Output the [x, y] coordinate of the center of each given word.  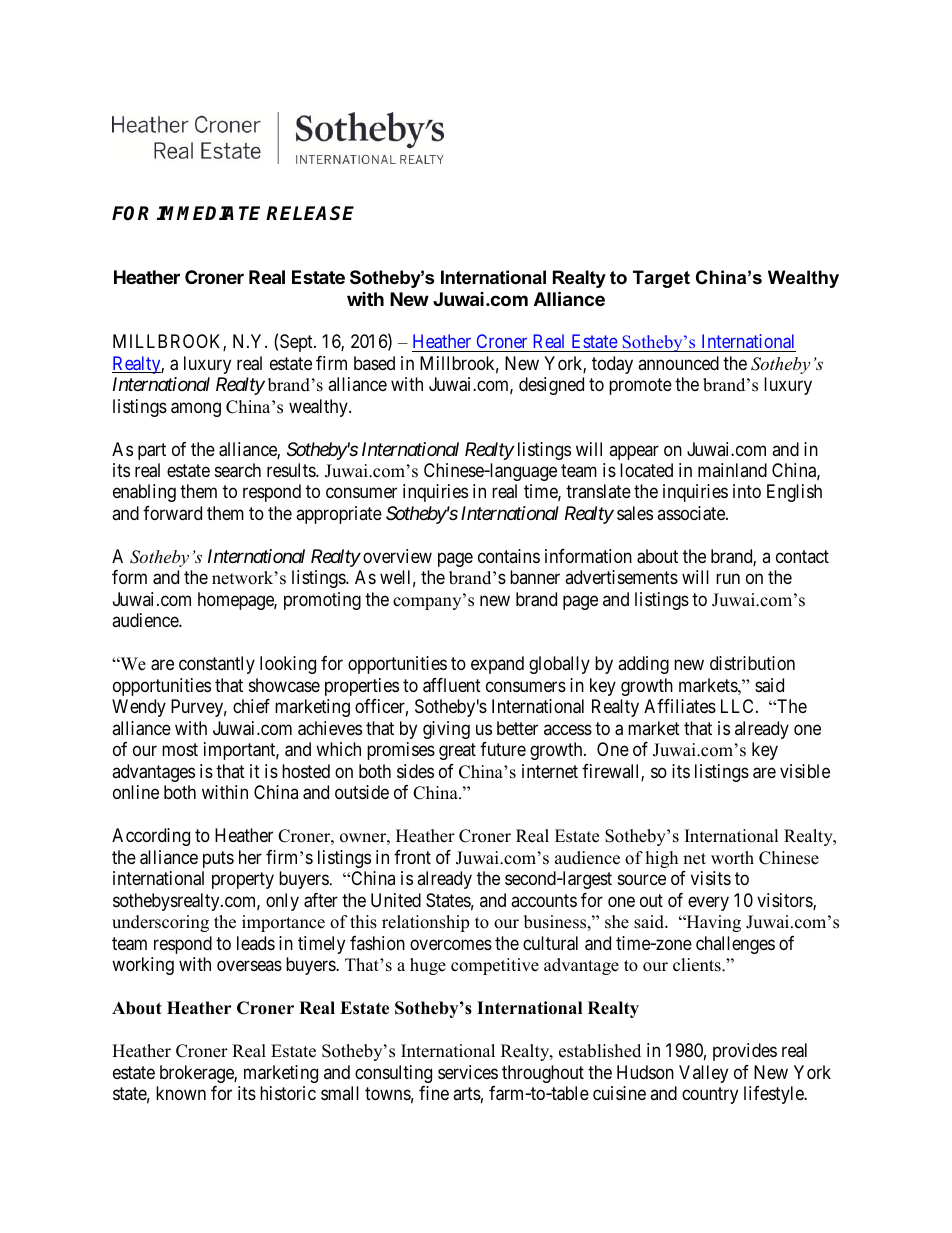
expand [497, 665]
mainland [732, 470]
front [412, 857]
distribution [752, 663]
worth [732, 858]
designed [551, 386]
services [468, 1072]
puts [218, 859]
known [181, 1093]
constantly [217, 665]
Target [661, 279]
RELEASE [310, 213]
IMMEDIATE [208, 213]
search [238, 470]
